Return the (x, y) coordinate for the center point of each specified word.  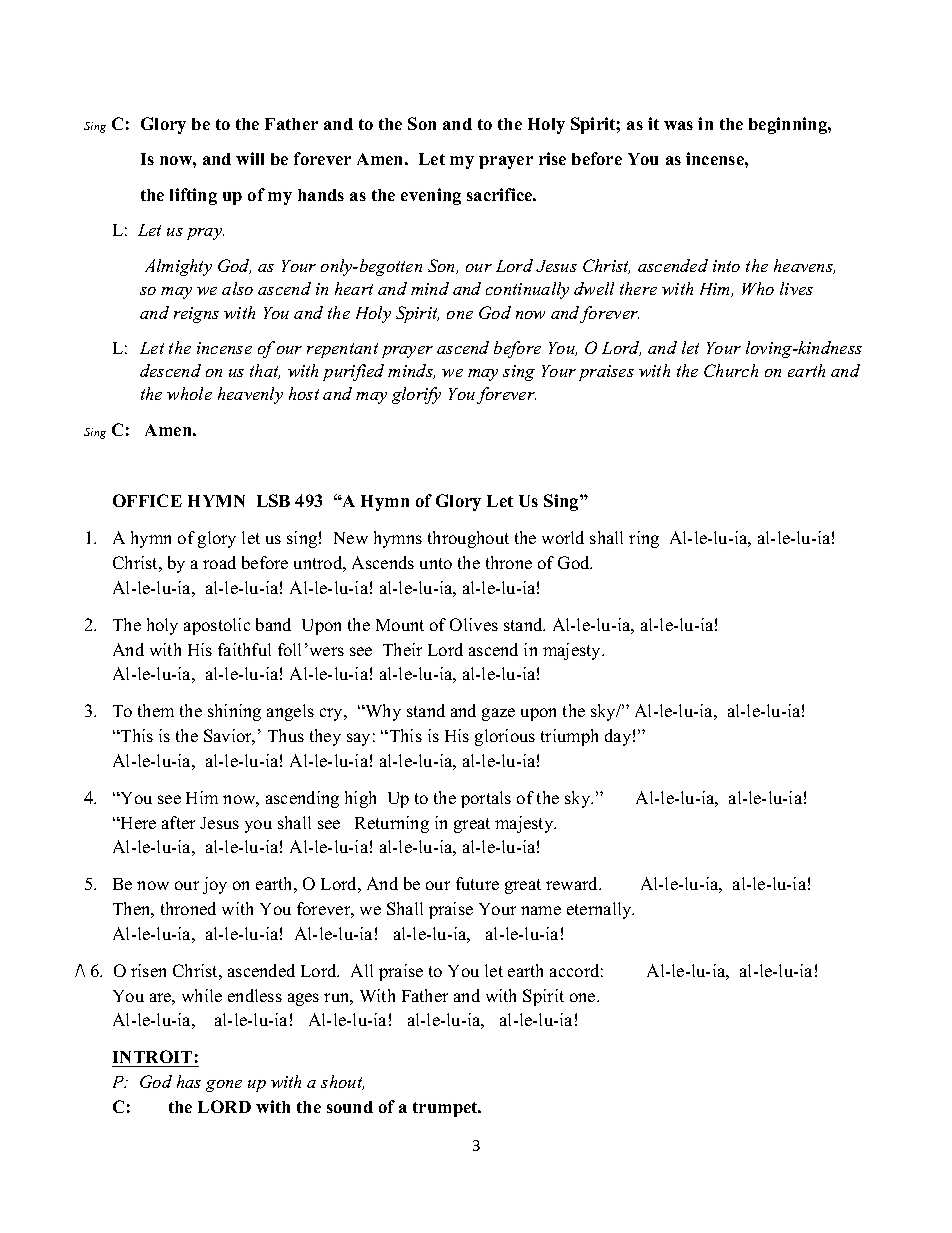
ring (644, 539)
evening (431, 196)
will (250, 158)
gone (224, 1086)
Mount (400, 625)
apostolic (217, 626)
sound (350, 1107)
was (678, 125)
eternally (600, 910)
